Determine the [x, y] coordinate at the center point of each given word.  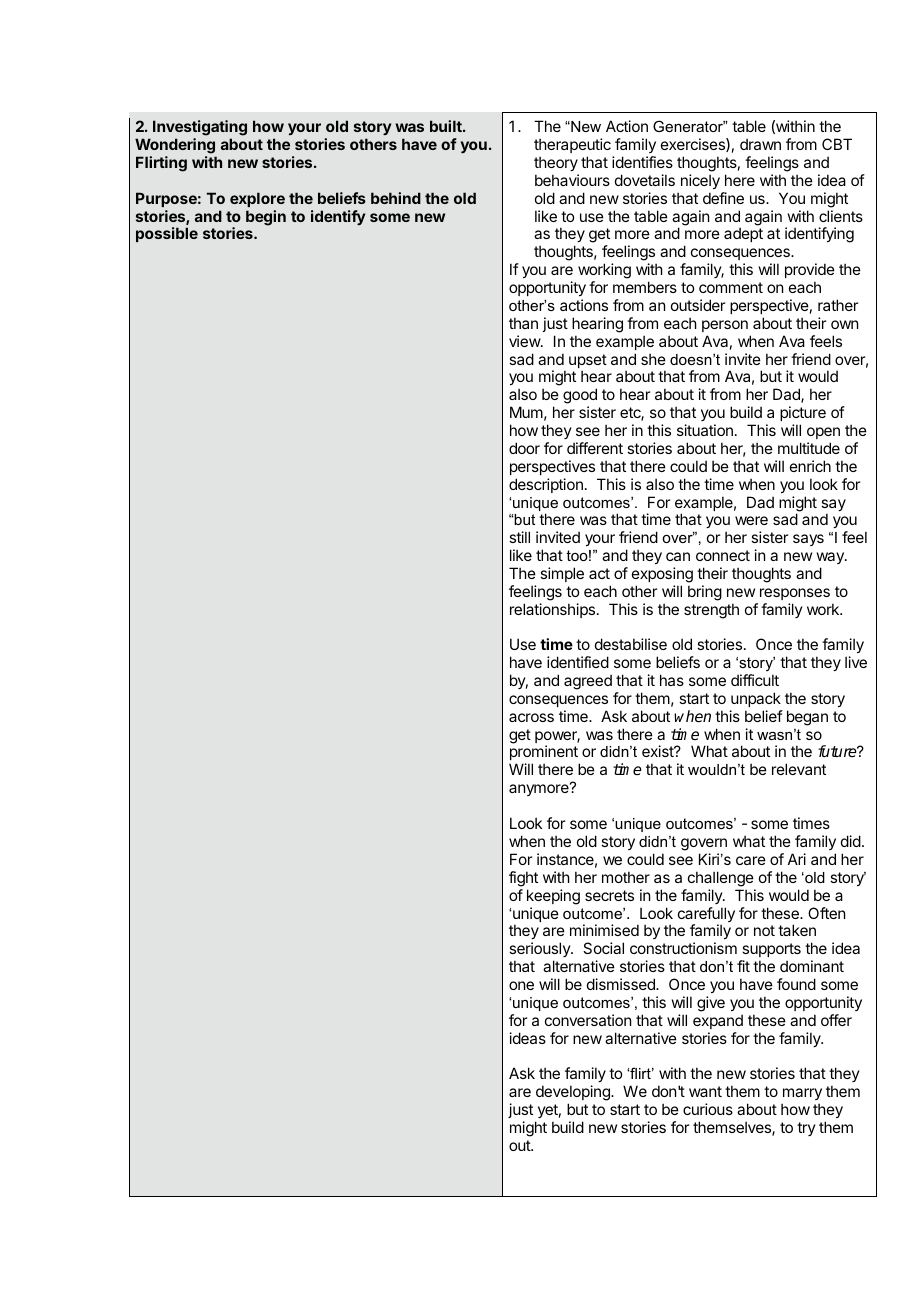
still [519, 537]
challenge [721, 879]
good [580, 397]
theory [556, 163]
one [521, 985]
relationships [554, 610]
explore [257, 199]
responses [795, 594]
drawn [760, 144]
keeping [553, 897]
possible [167, 234]
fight [523, 879]
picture [803, 413]
